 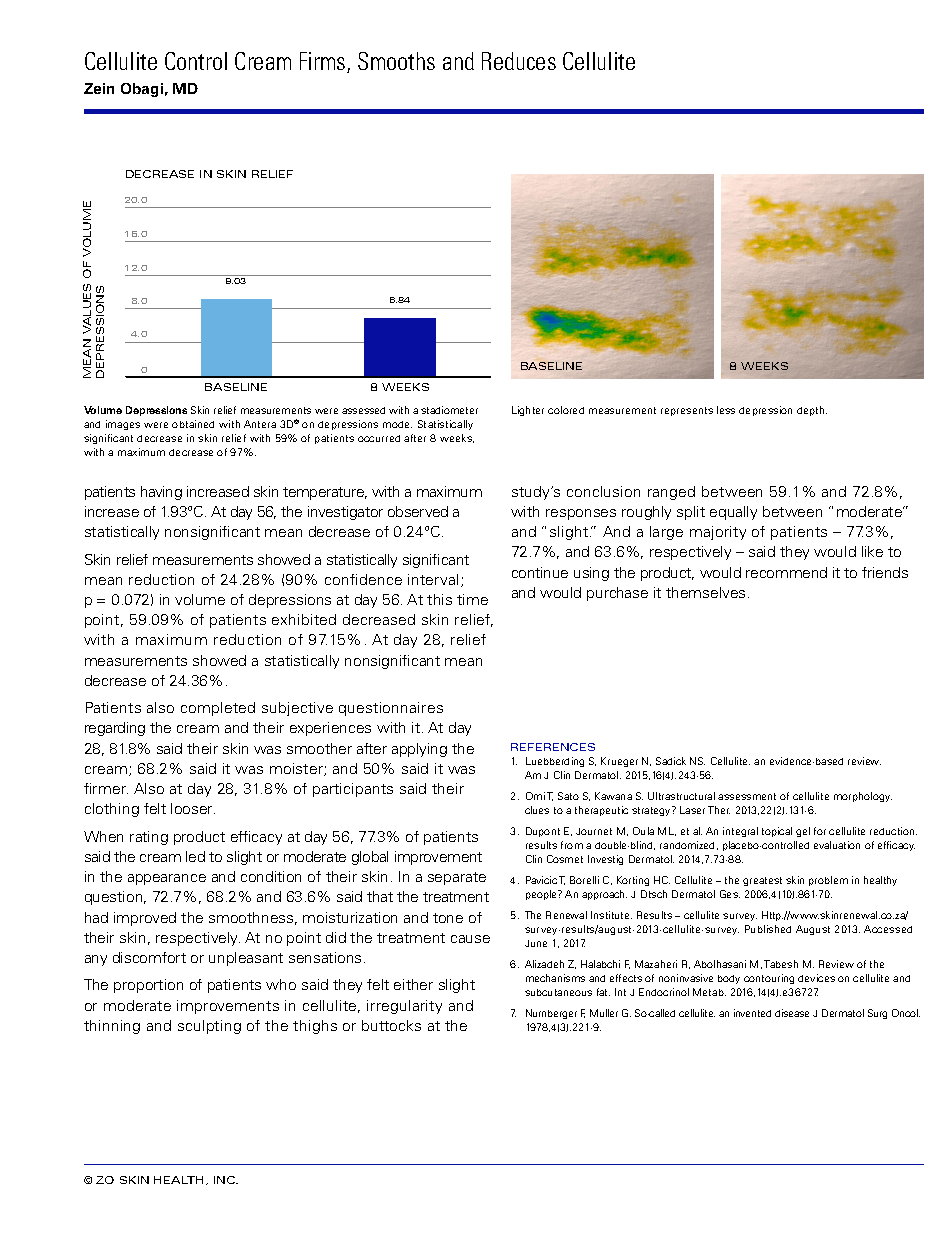 I want to click on proportion, so click(x=148, y=986).
